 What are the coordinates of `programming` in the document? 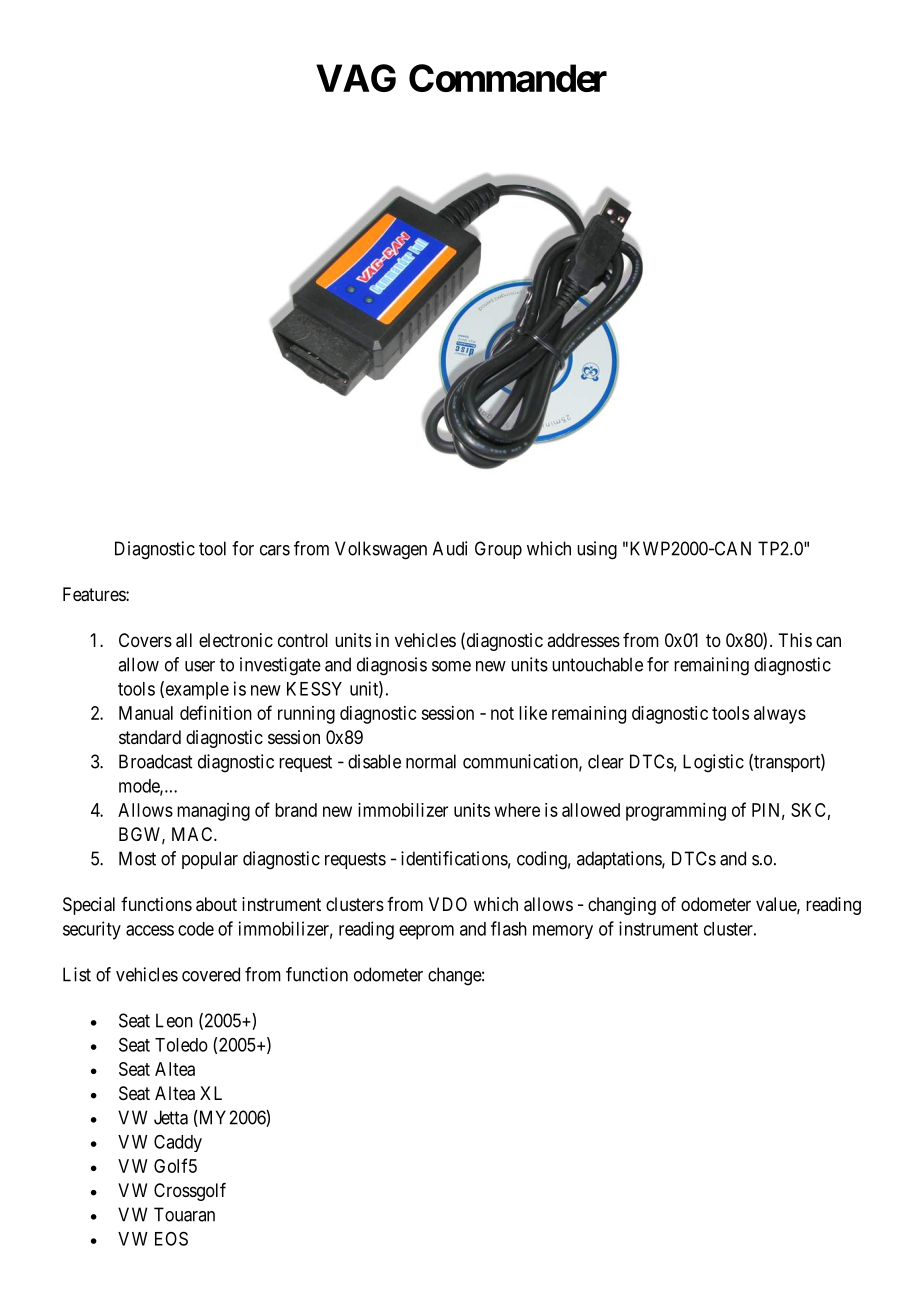 It's located at (676, 812).
